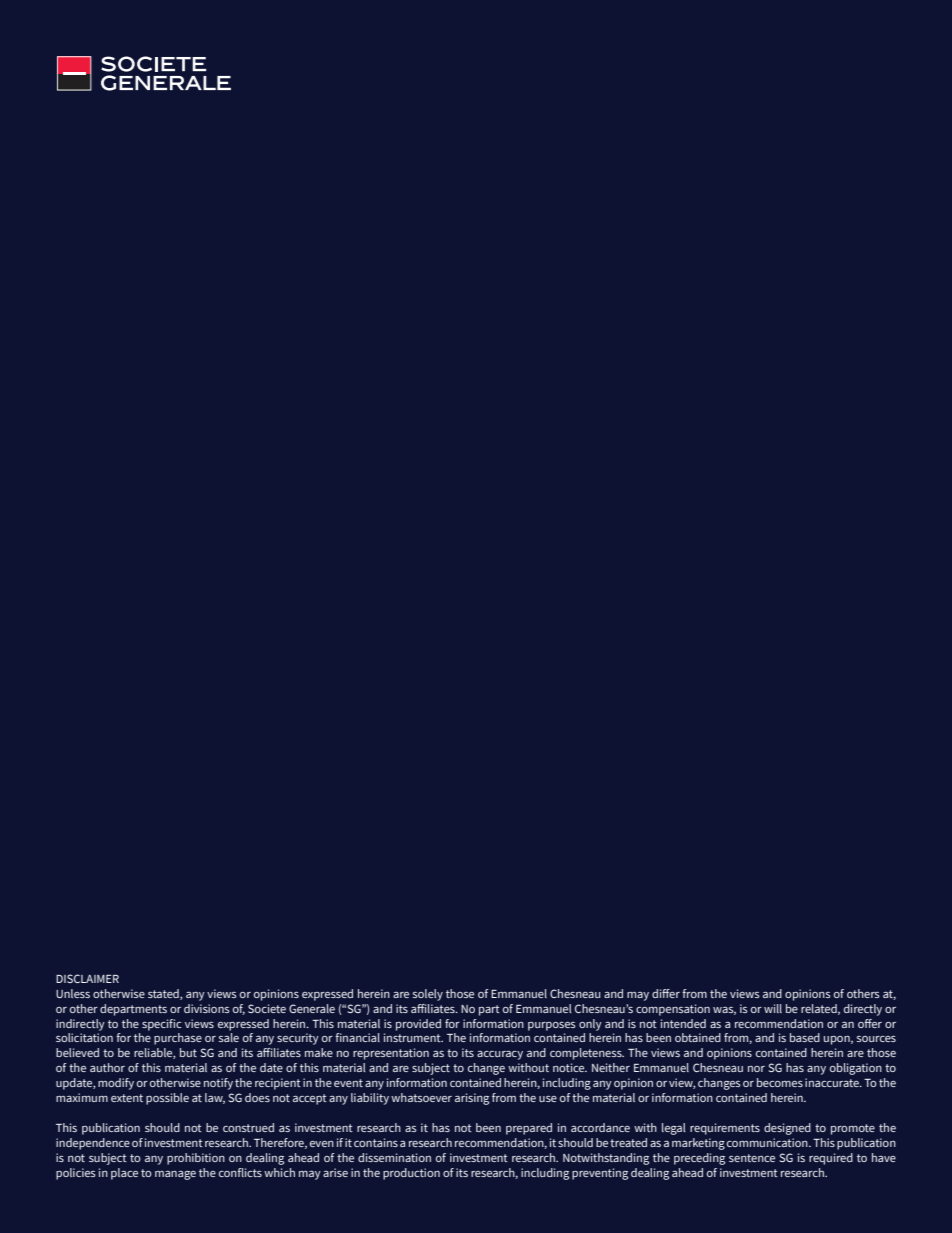 The image size is (952, 1233). I want to click on manage, so click(175, 1175).
